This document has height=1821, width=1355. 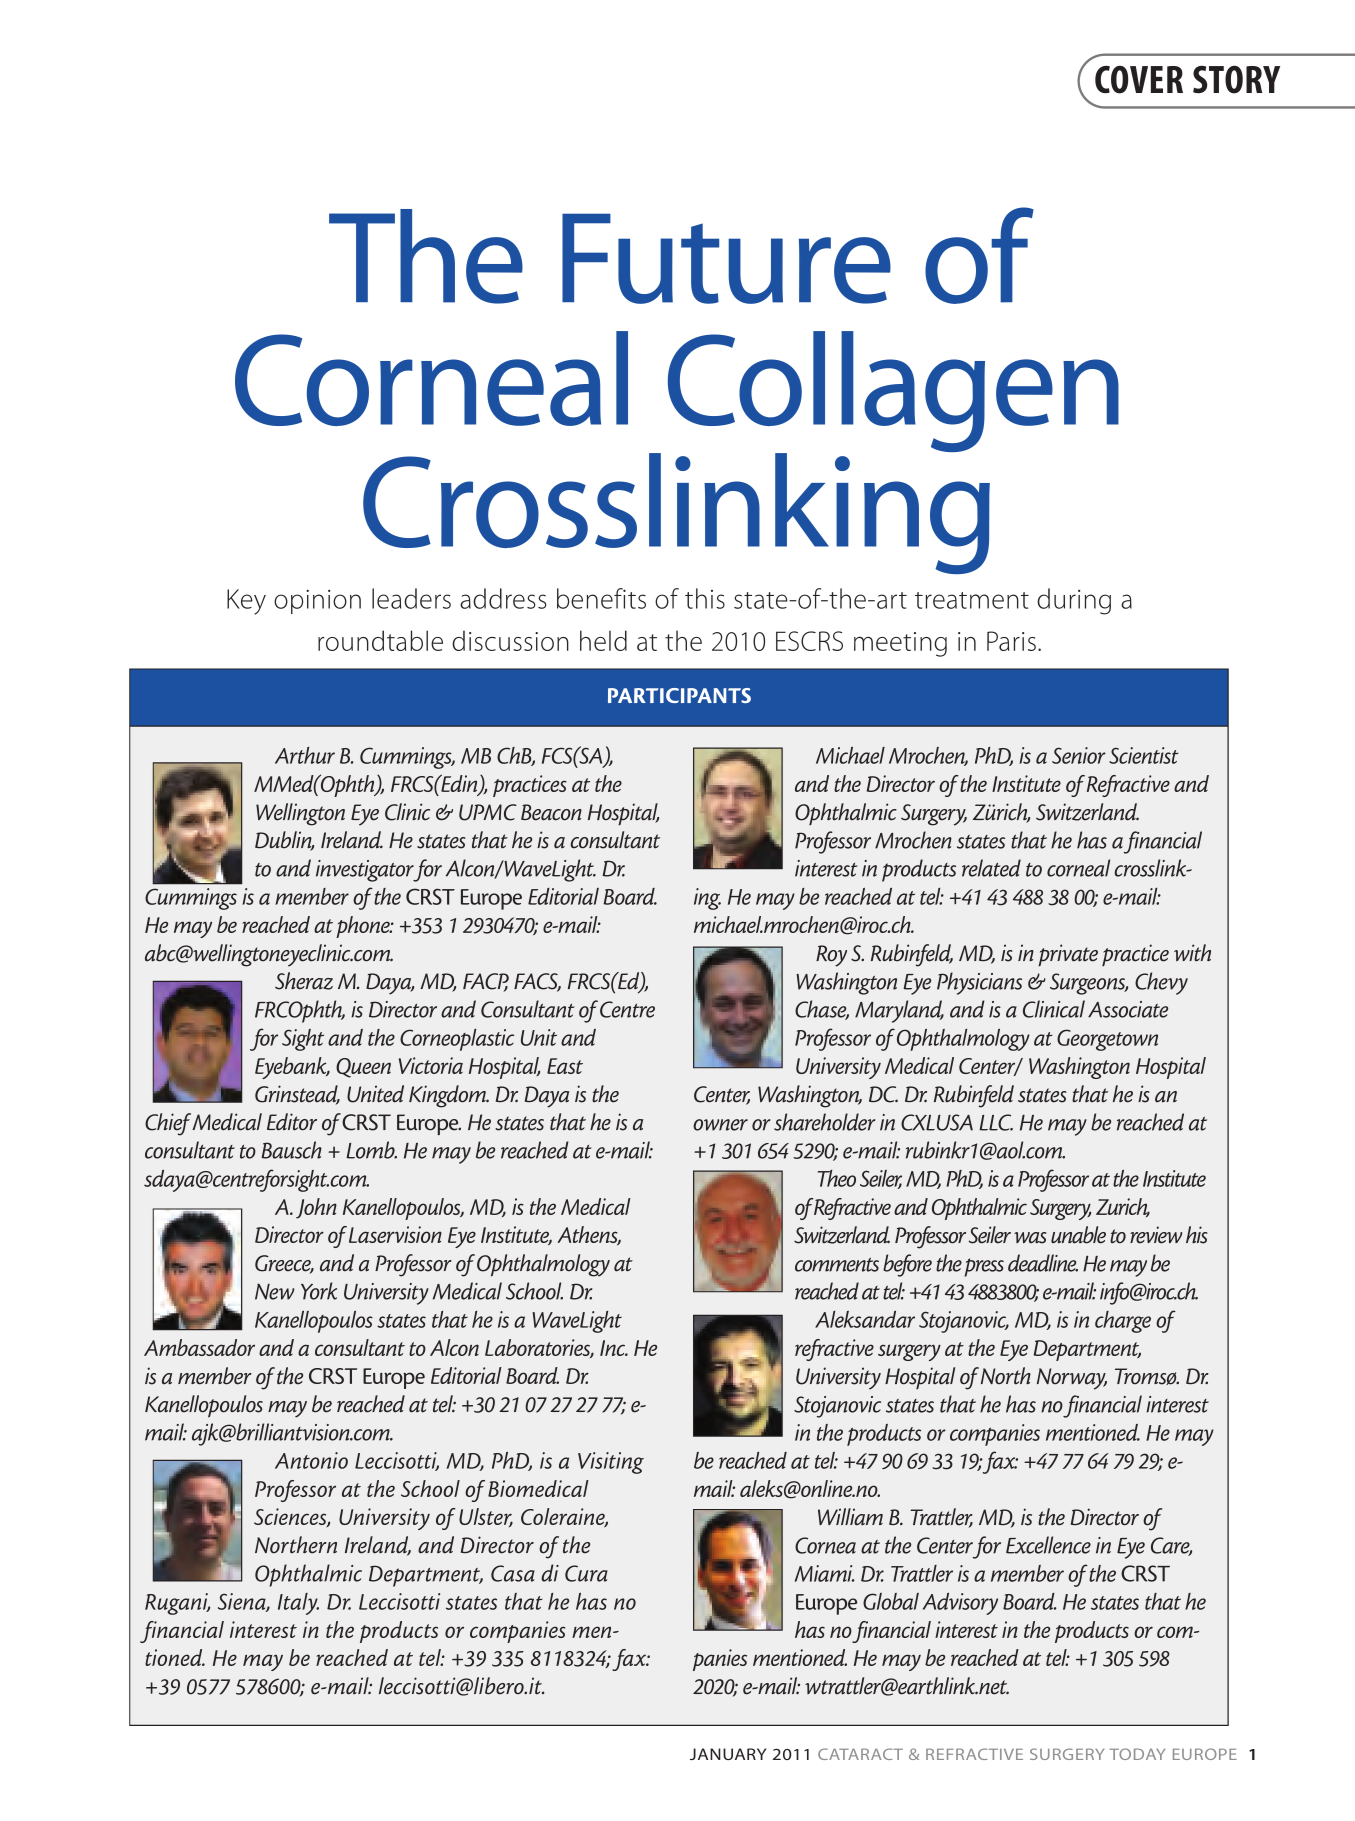 I want to click on Sheraz, so click(x=304, y=981).
